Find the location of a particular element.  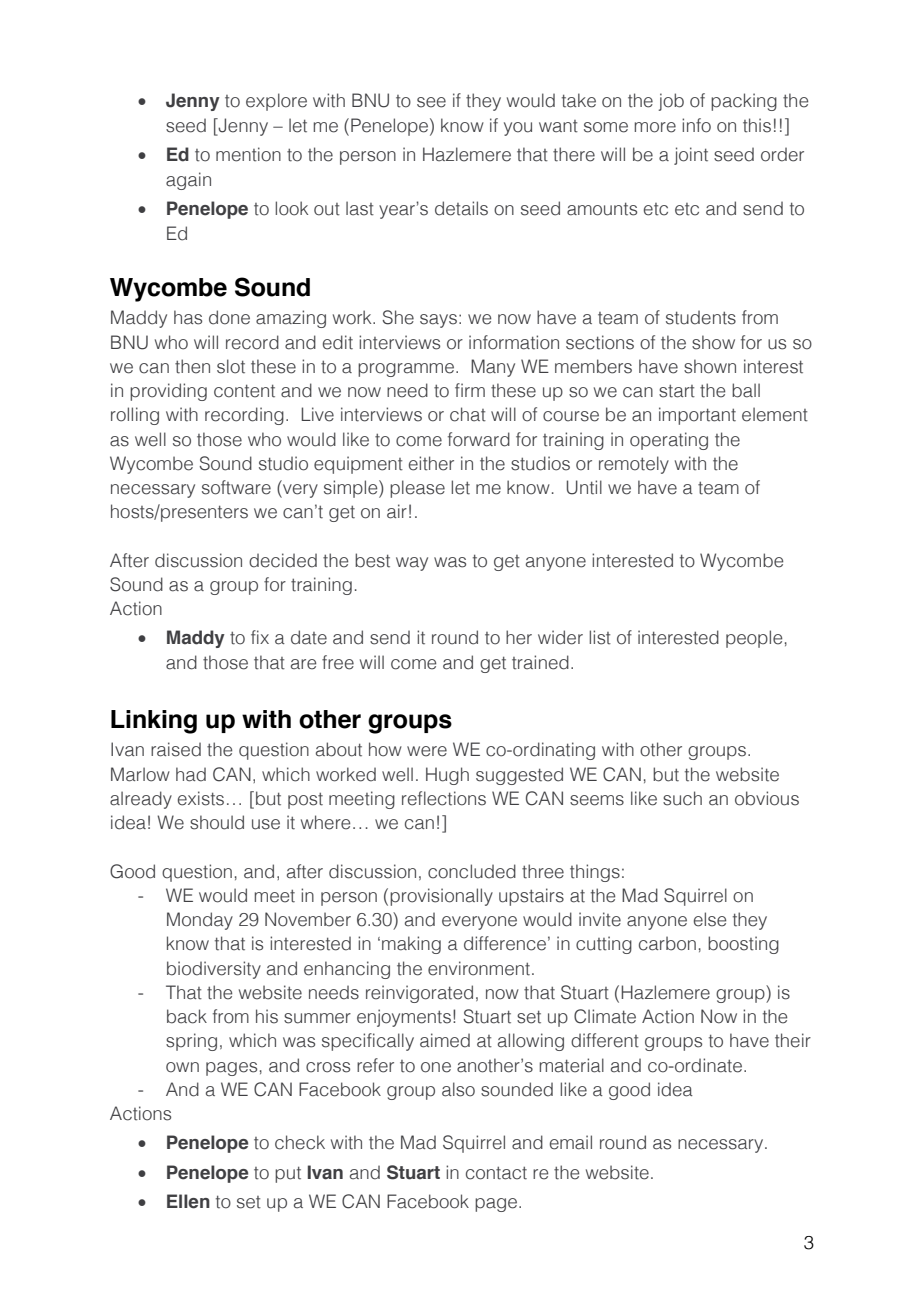

joint is located at coordinates (691, 156).
